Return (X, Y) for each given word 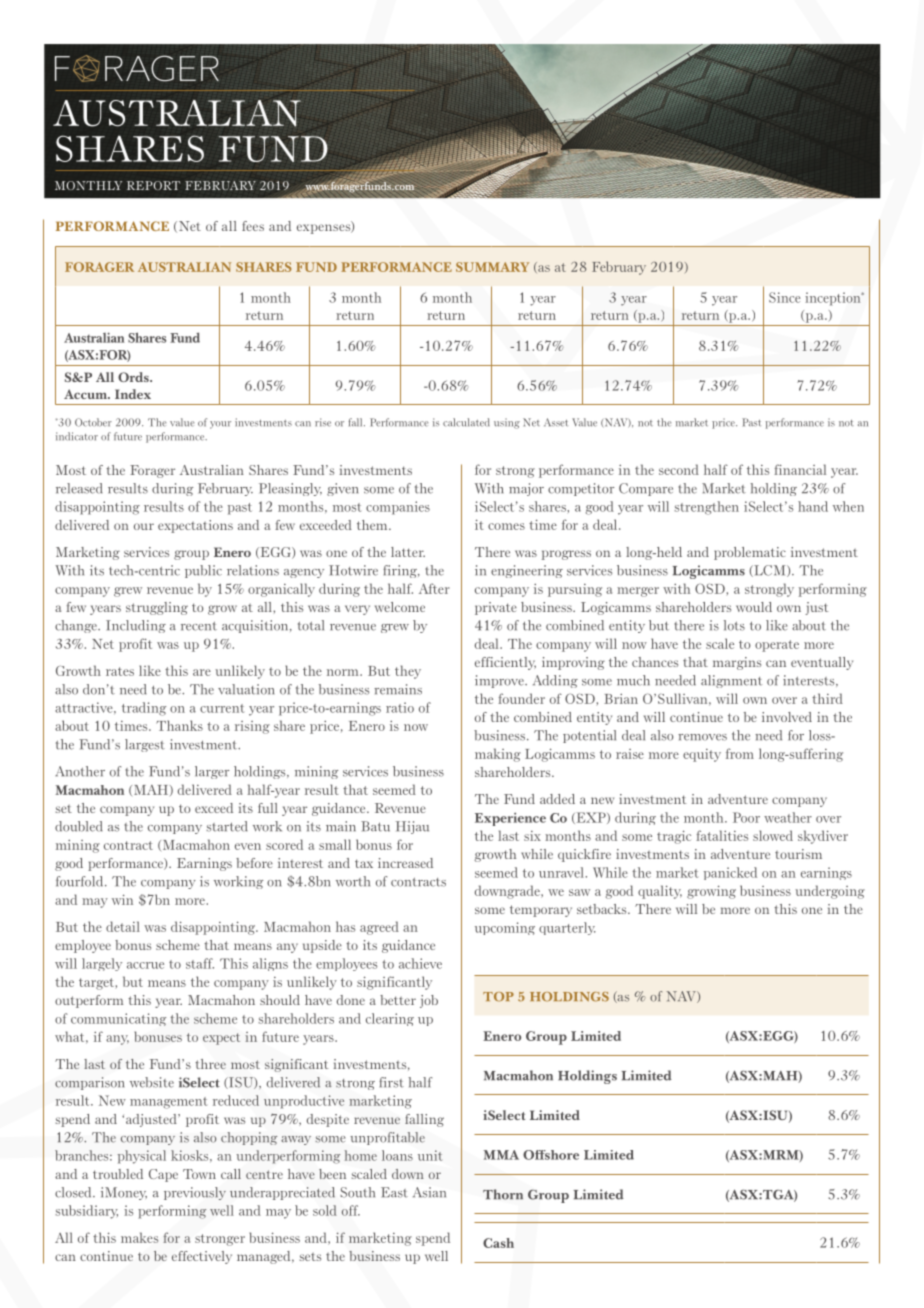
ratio (400, 707)
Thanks (179, 725)
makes (139, 1237)
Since (784, 297)
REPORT (153, 185)
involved (787, 717)
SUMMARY (492, 267)
